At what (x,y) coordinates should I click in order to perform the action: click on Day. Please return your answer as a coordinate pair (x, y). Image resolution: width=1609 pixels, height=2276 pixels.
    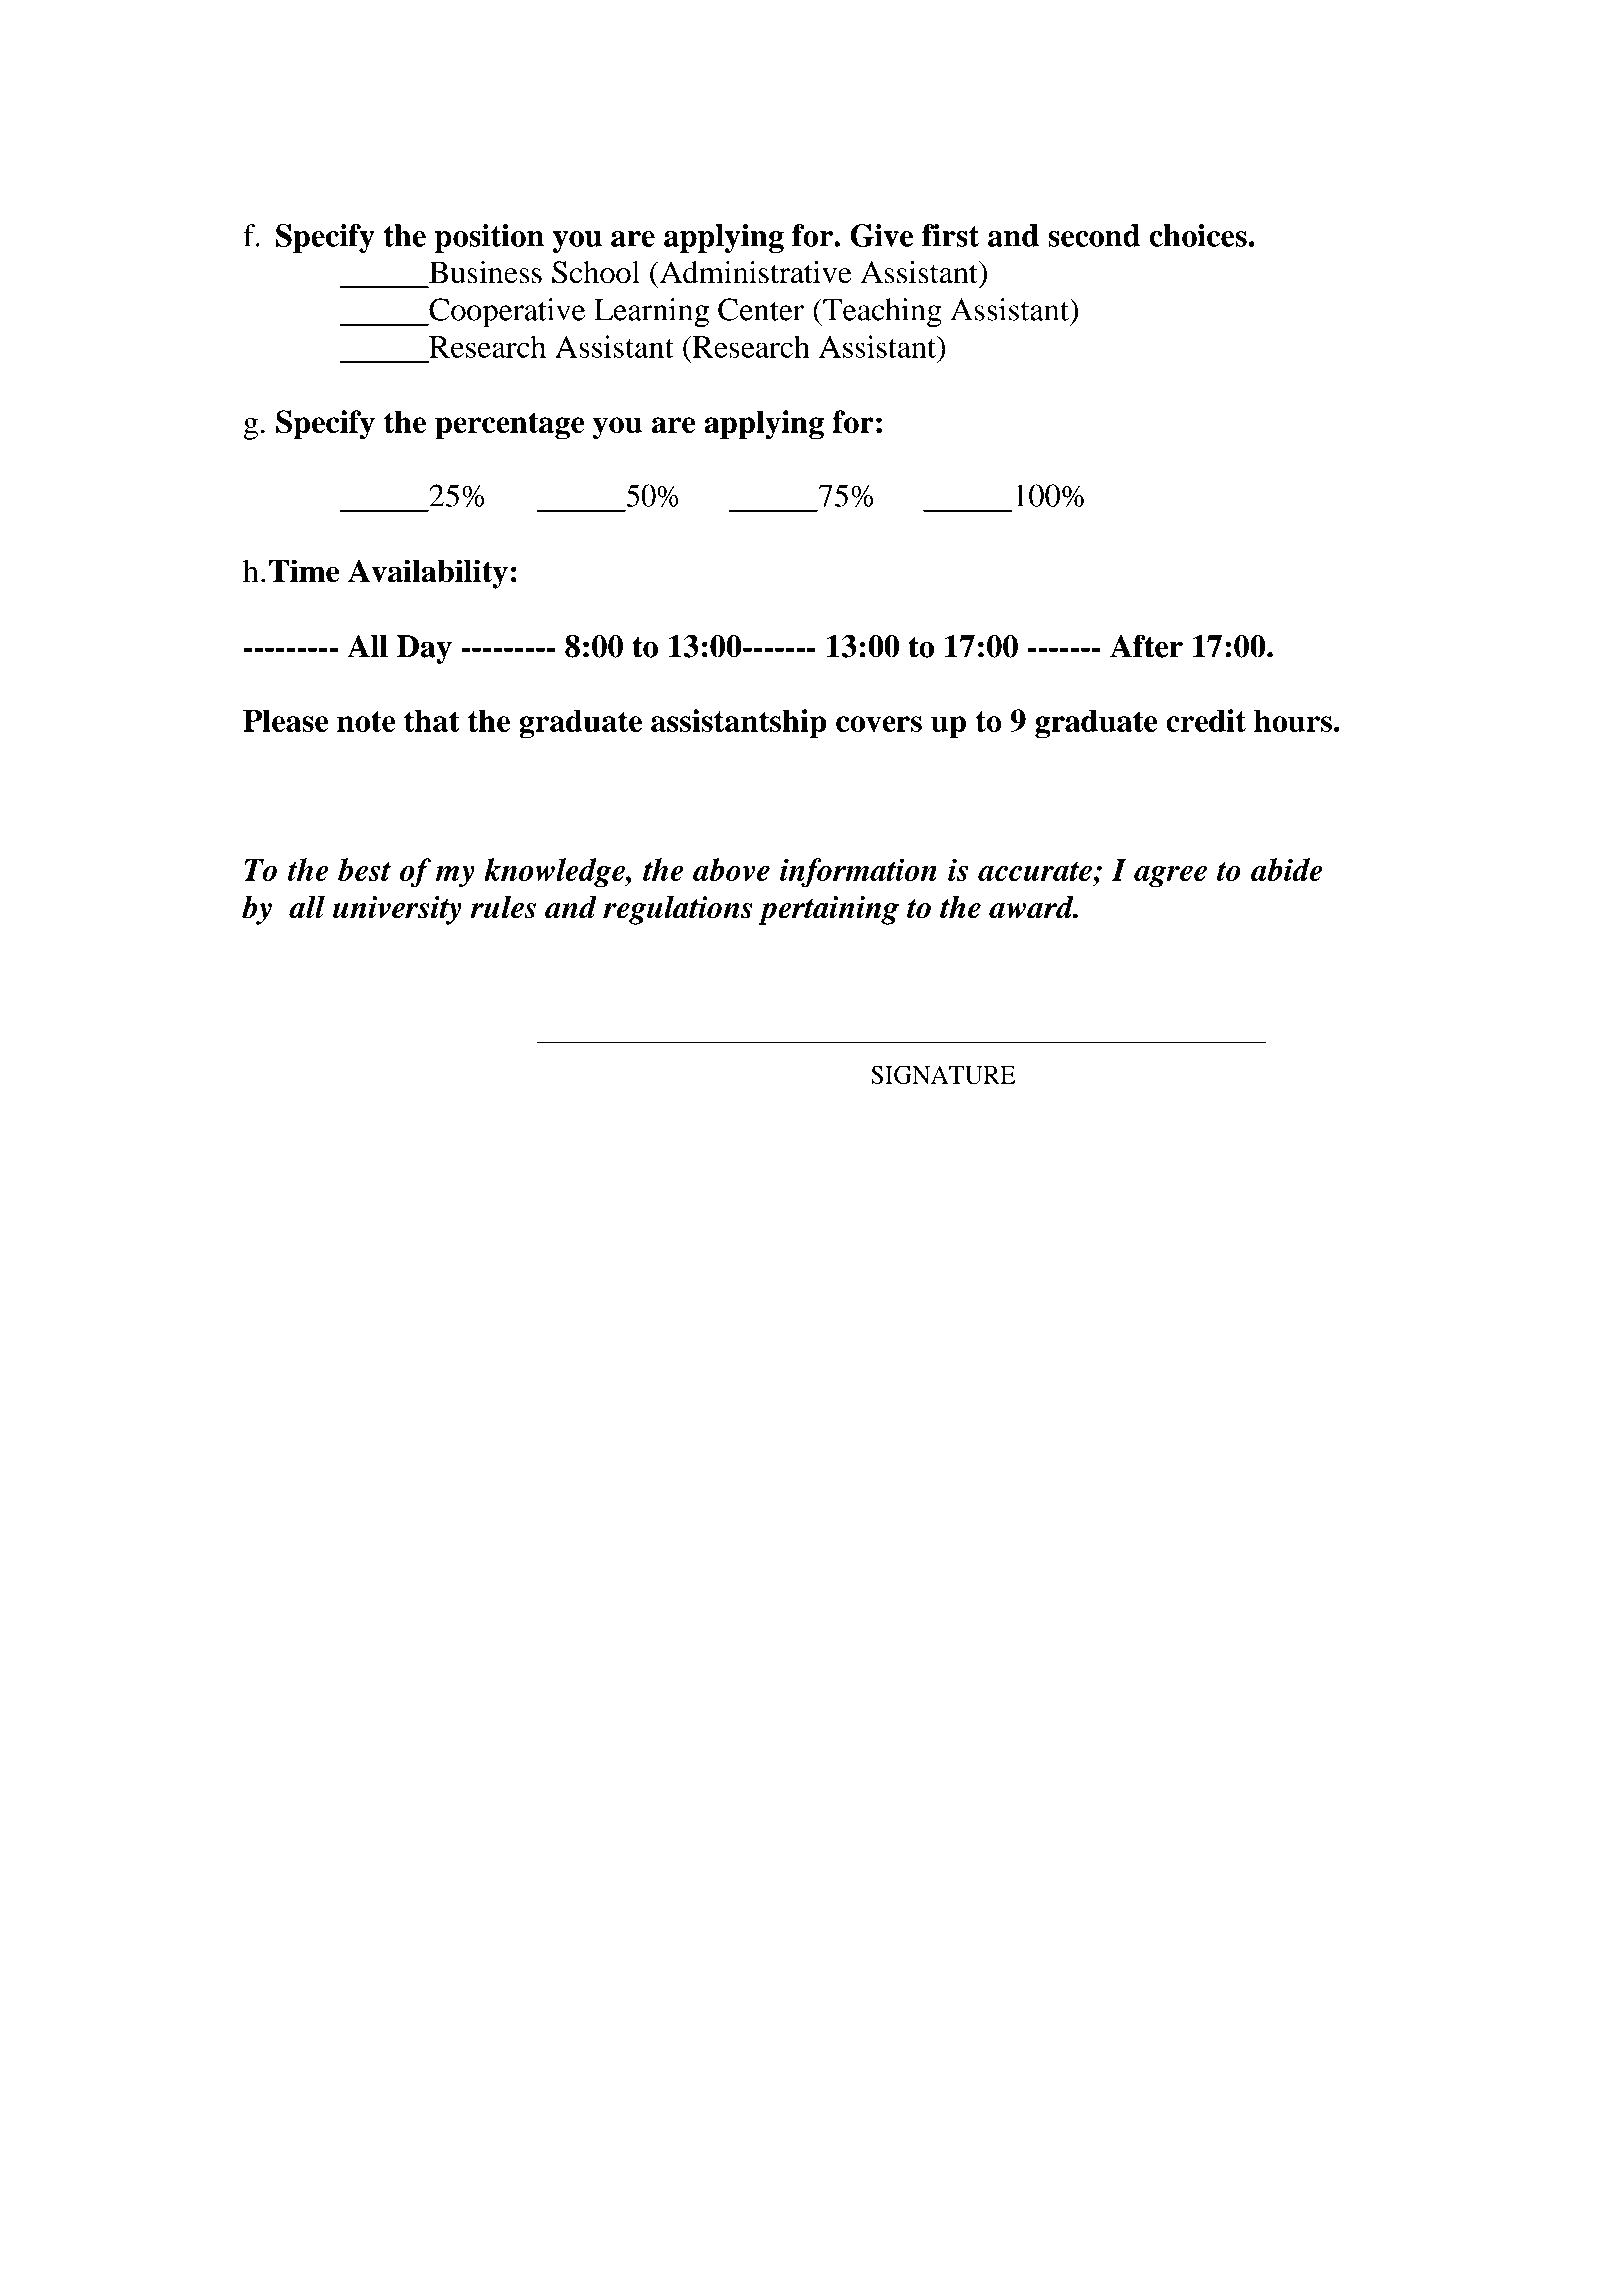
    Looking at the image, I should click on (424, 649).
